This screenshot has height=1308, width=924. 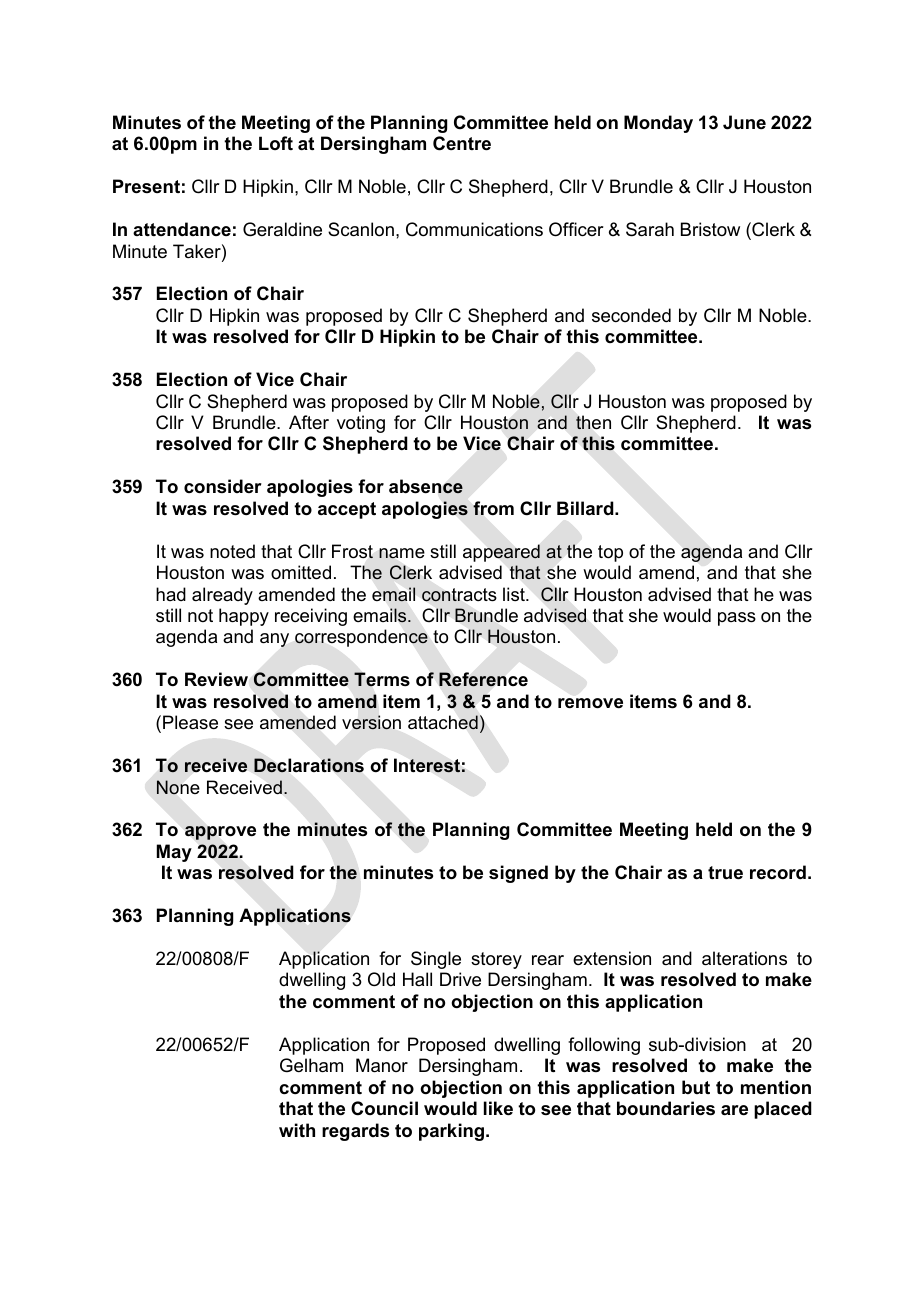 What do you see at coordinates (593, 422) in the screenshot?
I see `then` at bounding box center [593, 422].
